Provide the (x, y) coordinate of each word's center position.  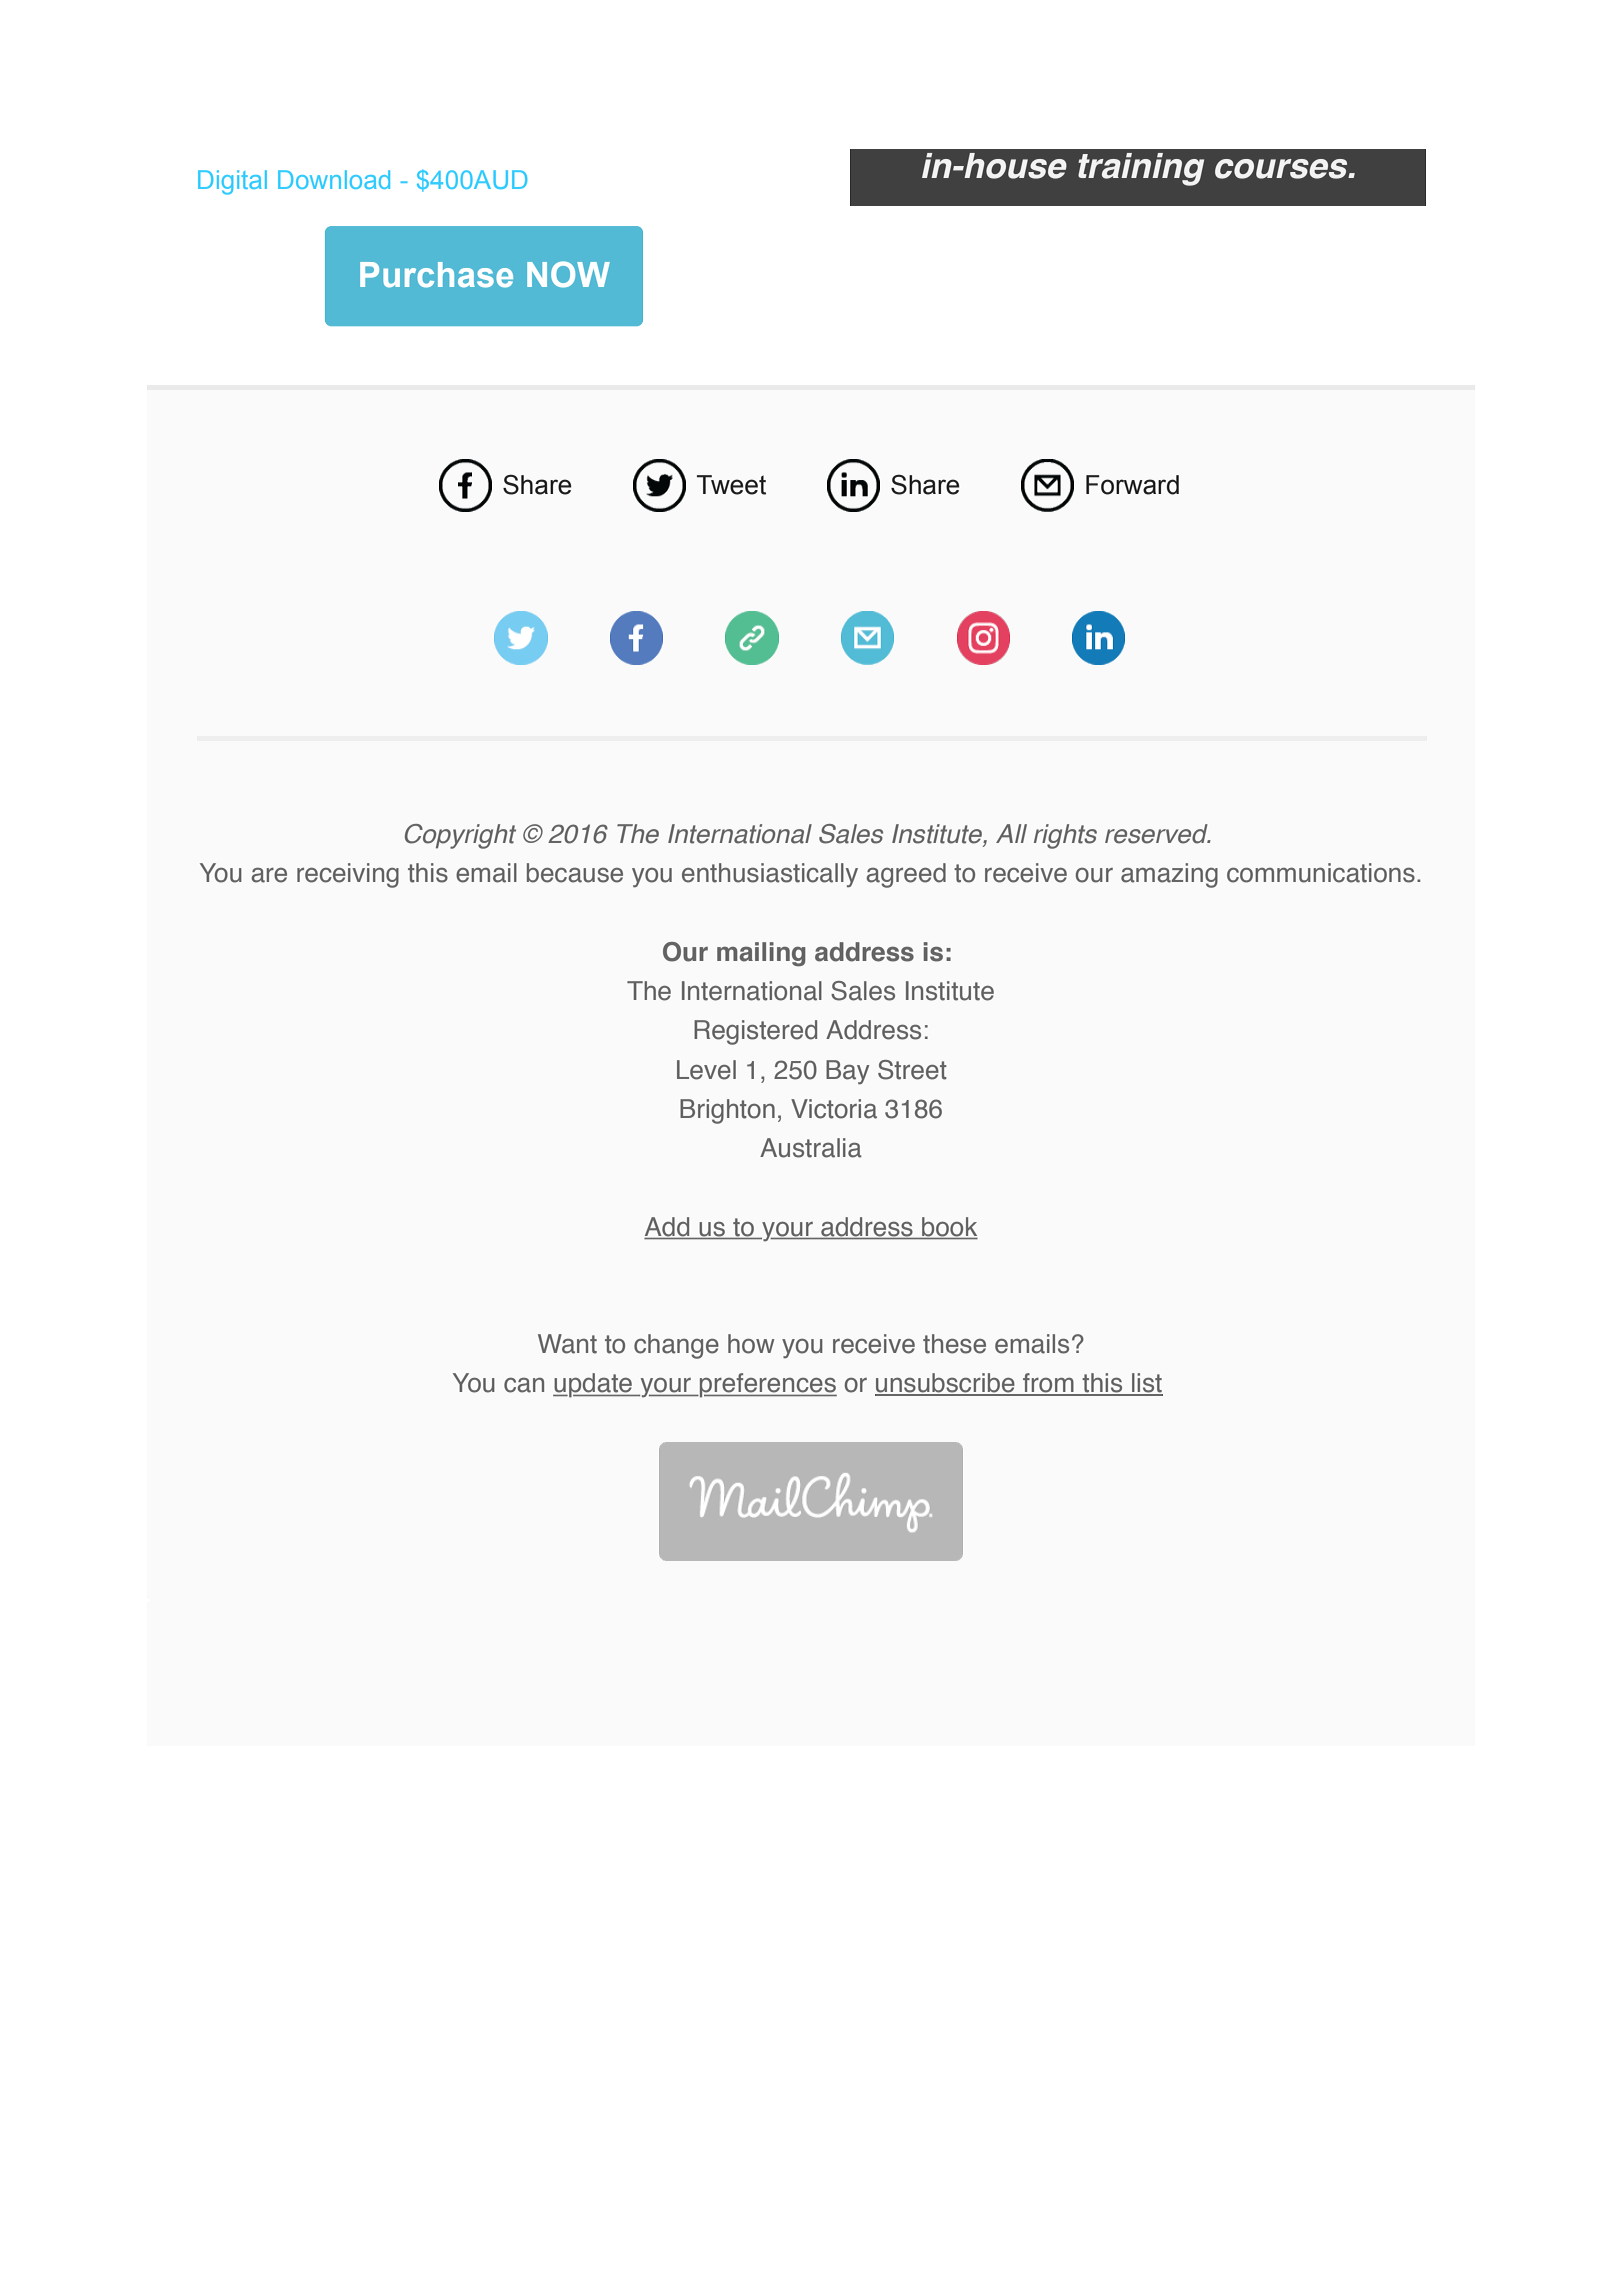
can (524, 1385)
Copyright (460, 836)
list (1146, 1384)
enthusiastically (770, 875)
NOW (568, 274)
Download (334, 179)
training (1141, 169)
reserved (1157, 834)
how (751, 1344)
